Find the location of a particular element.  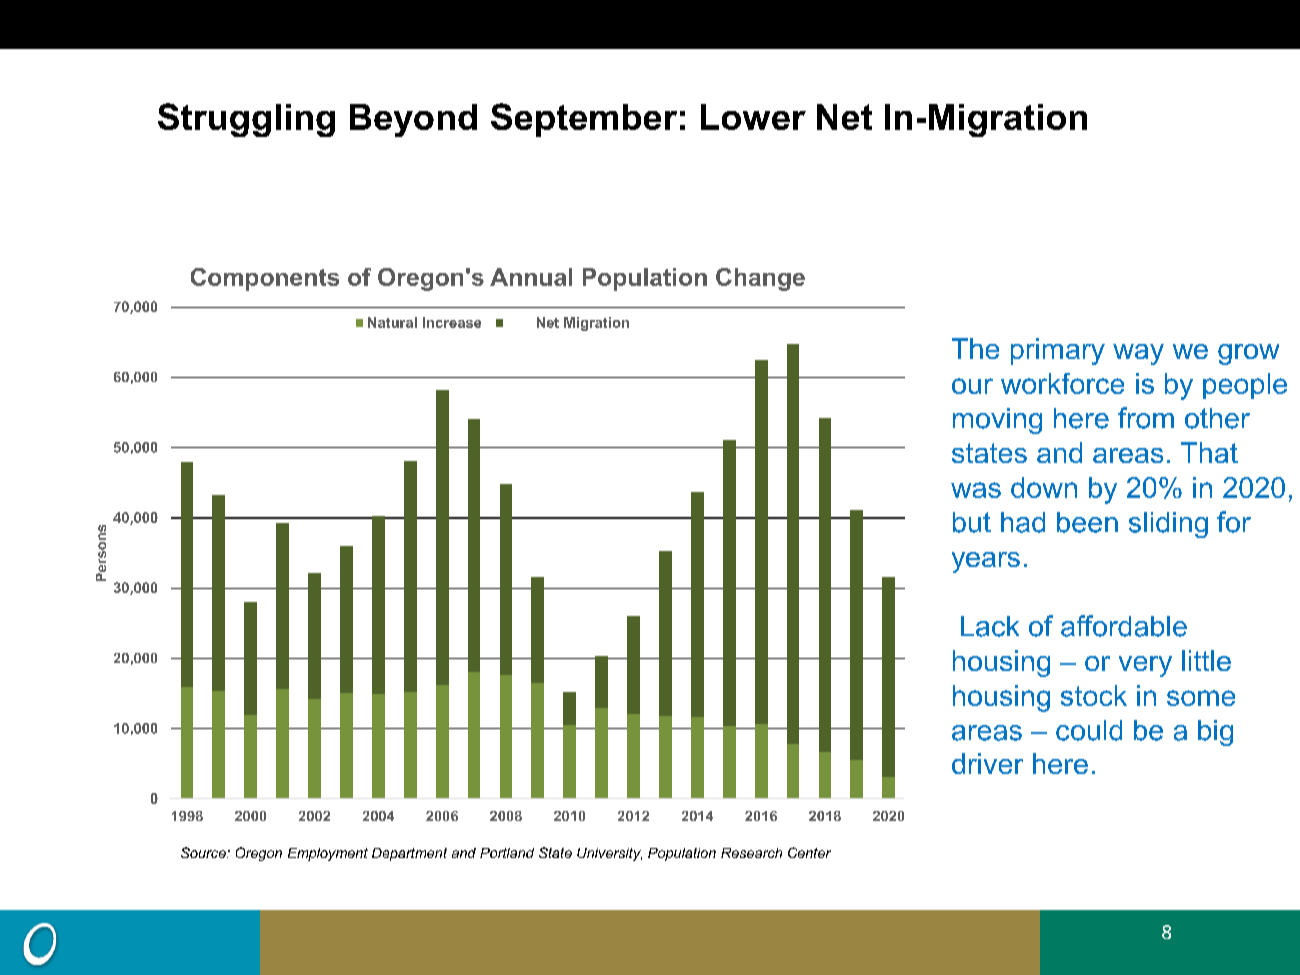

Research is located at coordinates (751, 853).
